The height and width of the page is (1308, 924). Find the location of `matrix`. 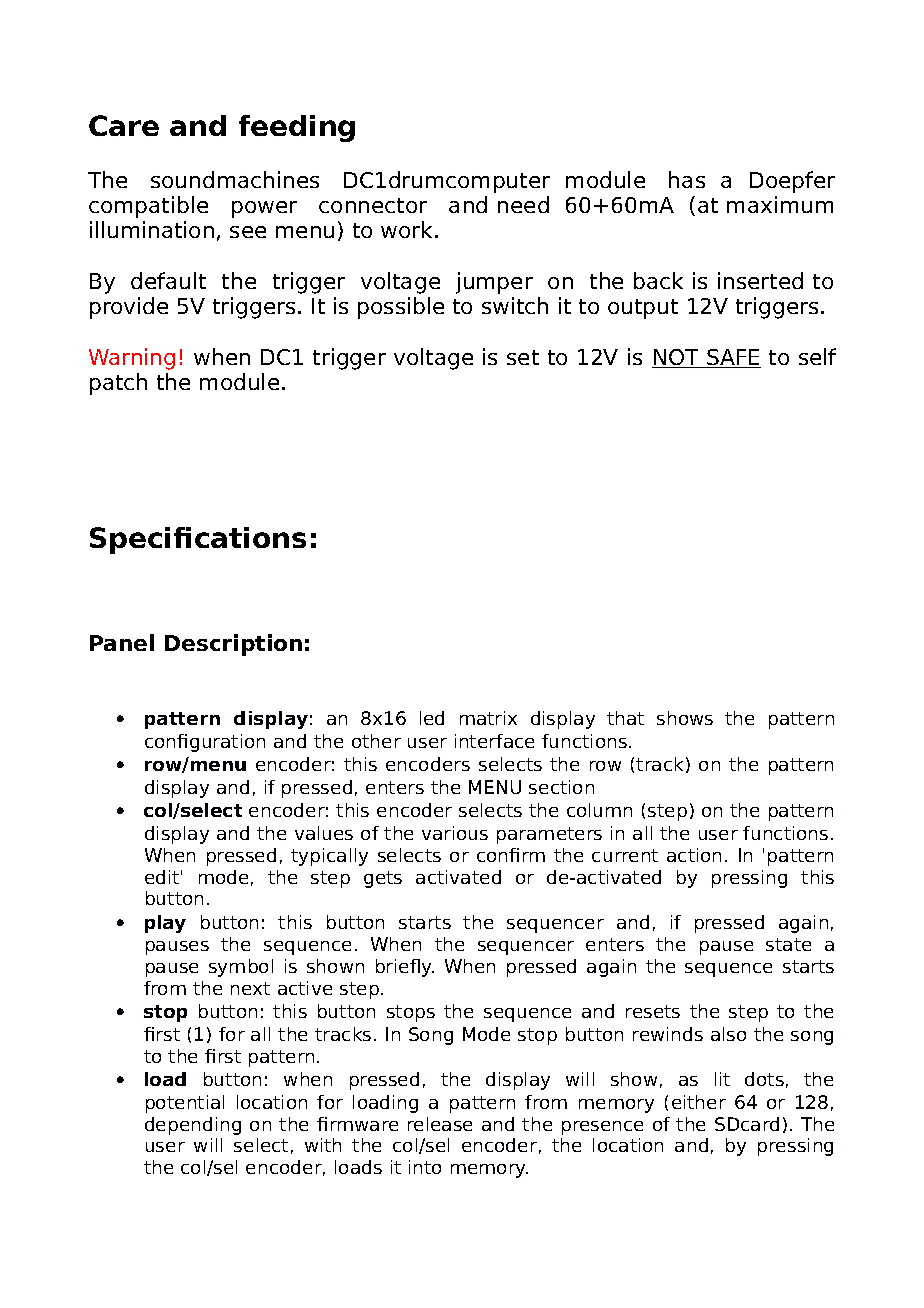

matrix is located at coordinates (488, 718).
